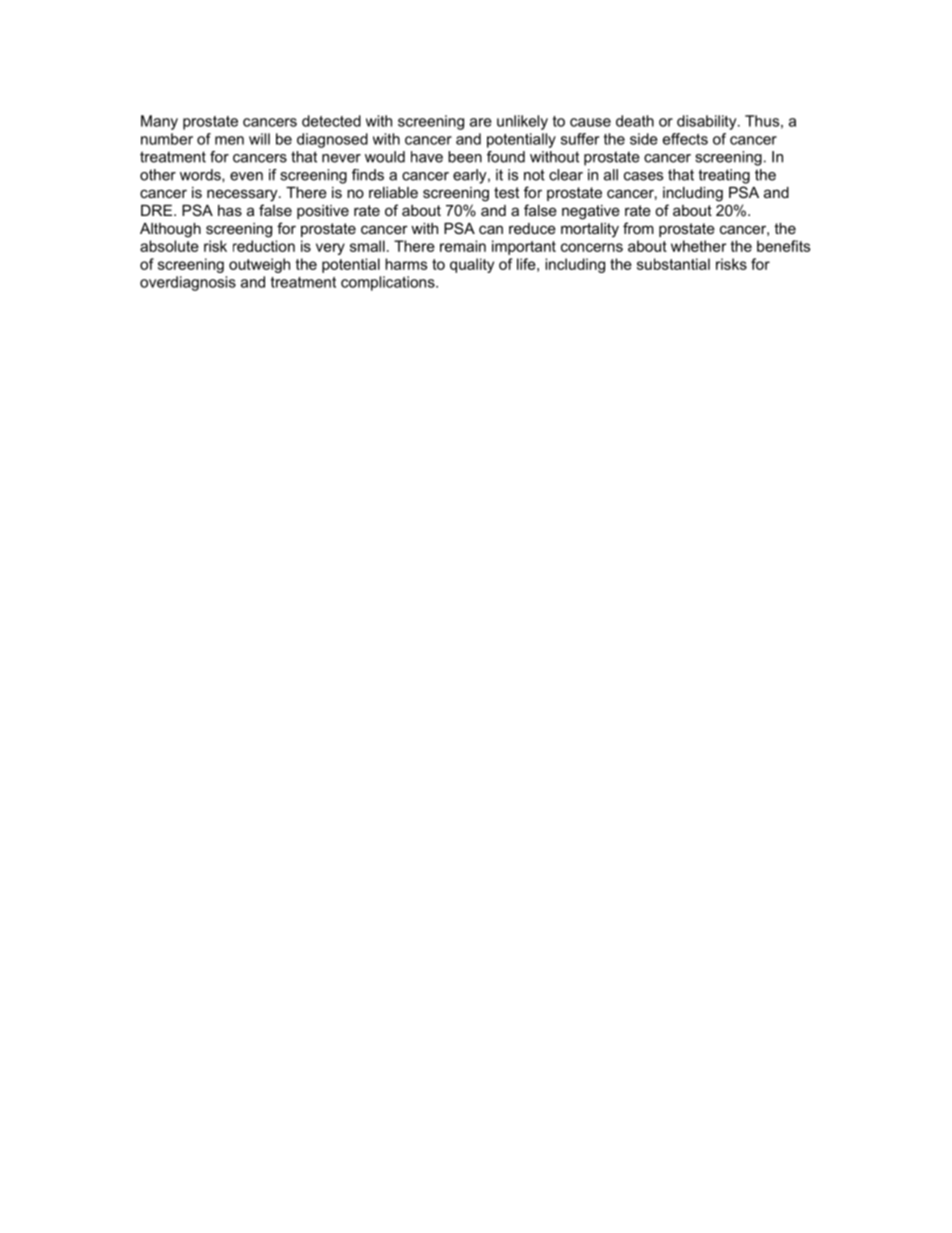 The height and width of the page is (1233, 952). I want to click on reduce, so click(532, 228).
